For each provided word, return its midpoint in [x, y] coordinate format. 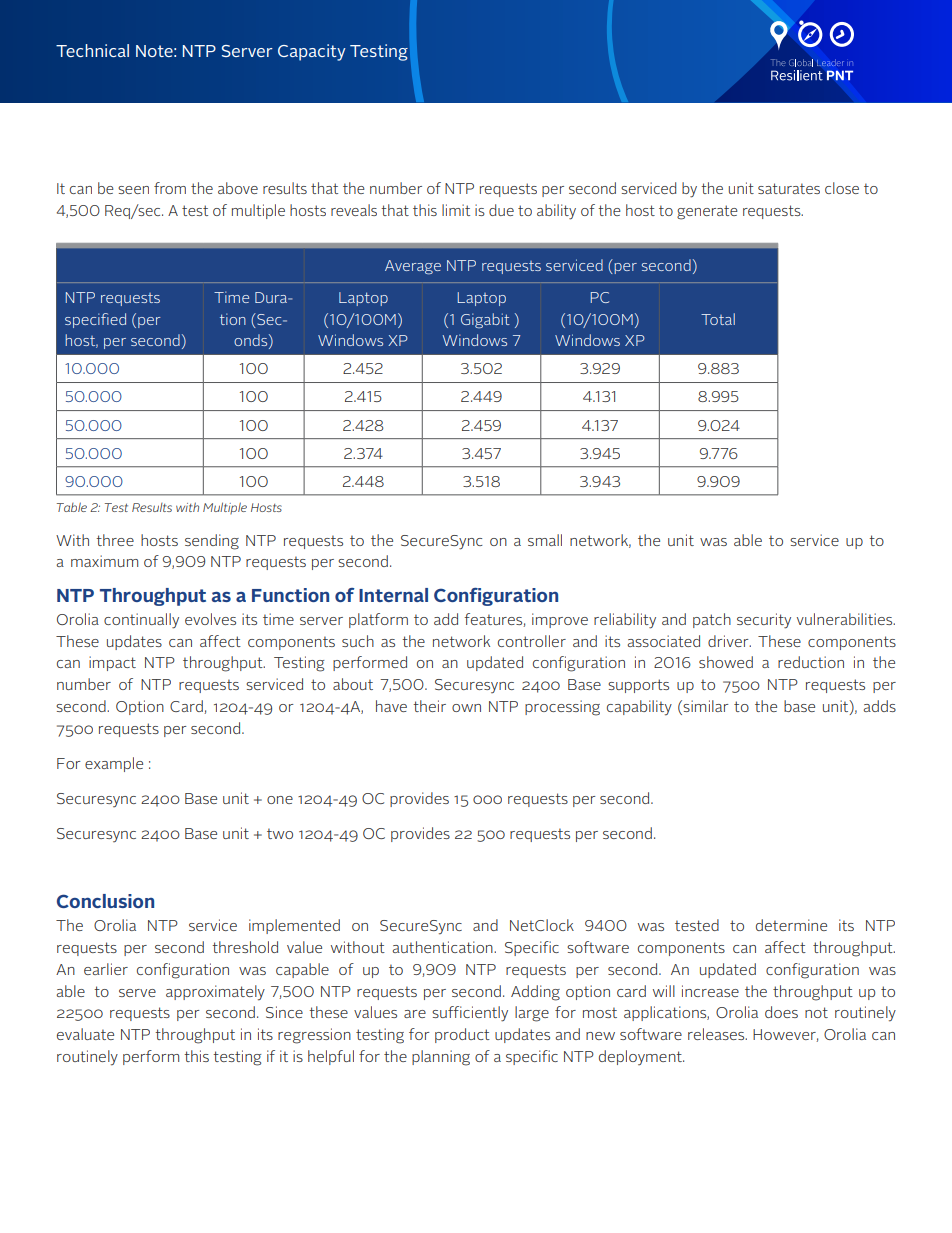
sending [212, 542]
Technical [92, 50]
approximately [215, 993]
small [545, 540]
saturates [789, 188]
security [764, 621]
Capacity [312, 52]
